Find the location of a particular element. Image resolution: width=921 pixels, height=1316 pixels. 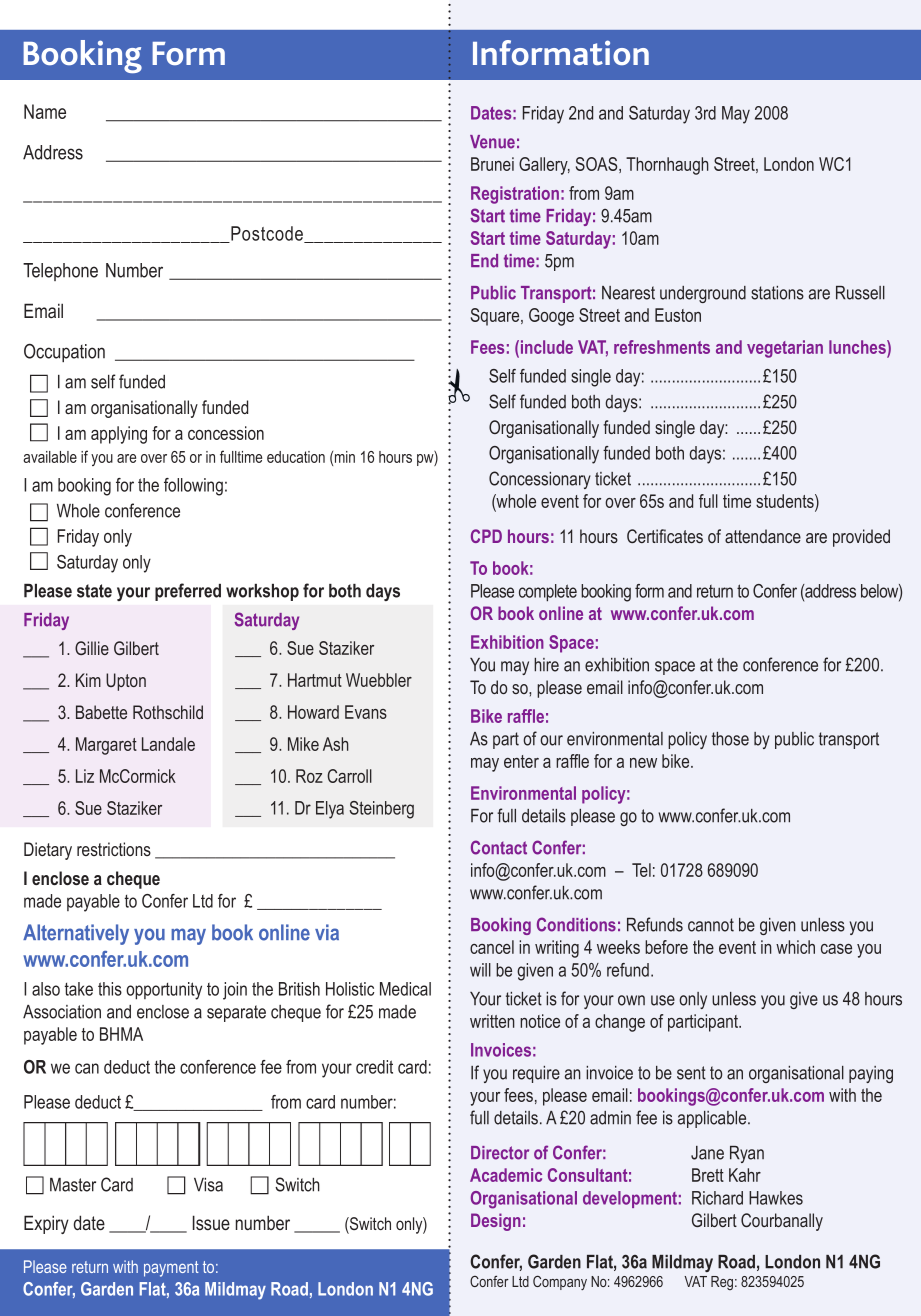

opportunity is located at coordinates (164, 991).
